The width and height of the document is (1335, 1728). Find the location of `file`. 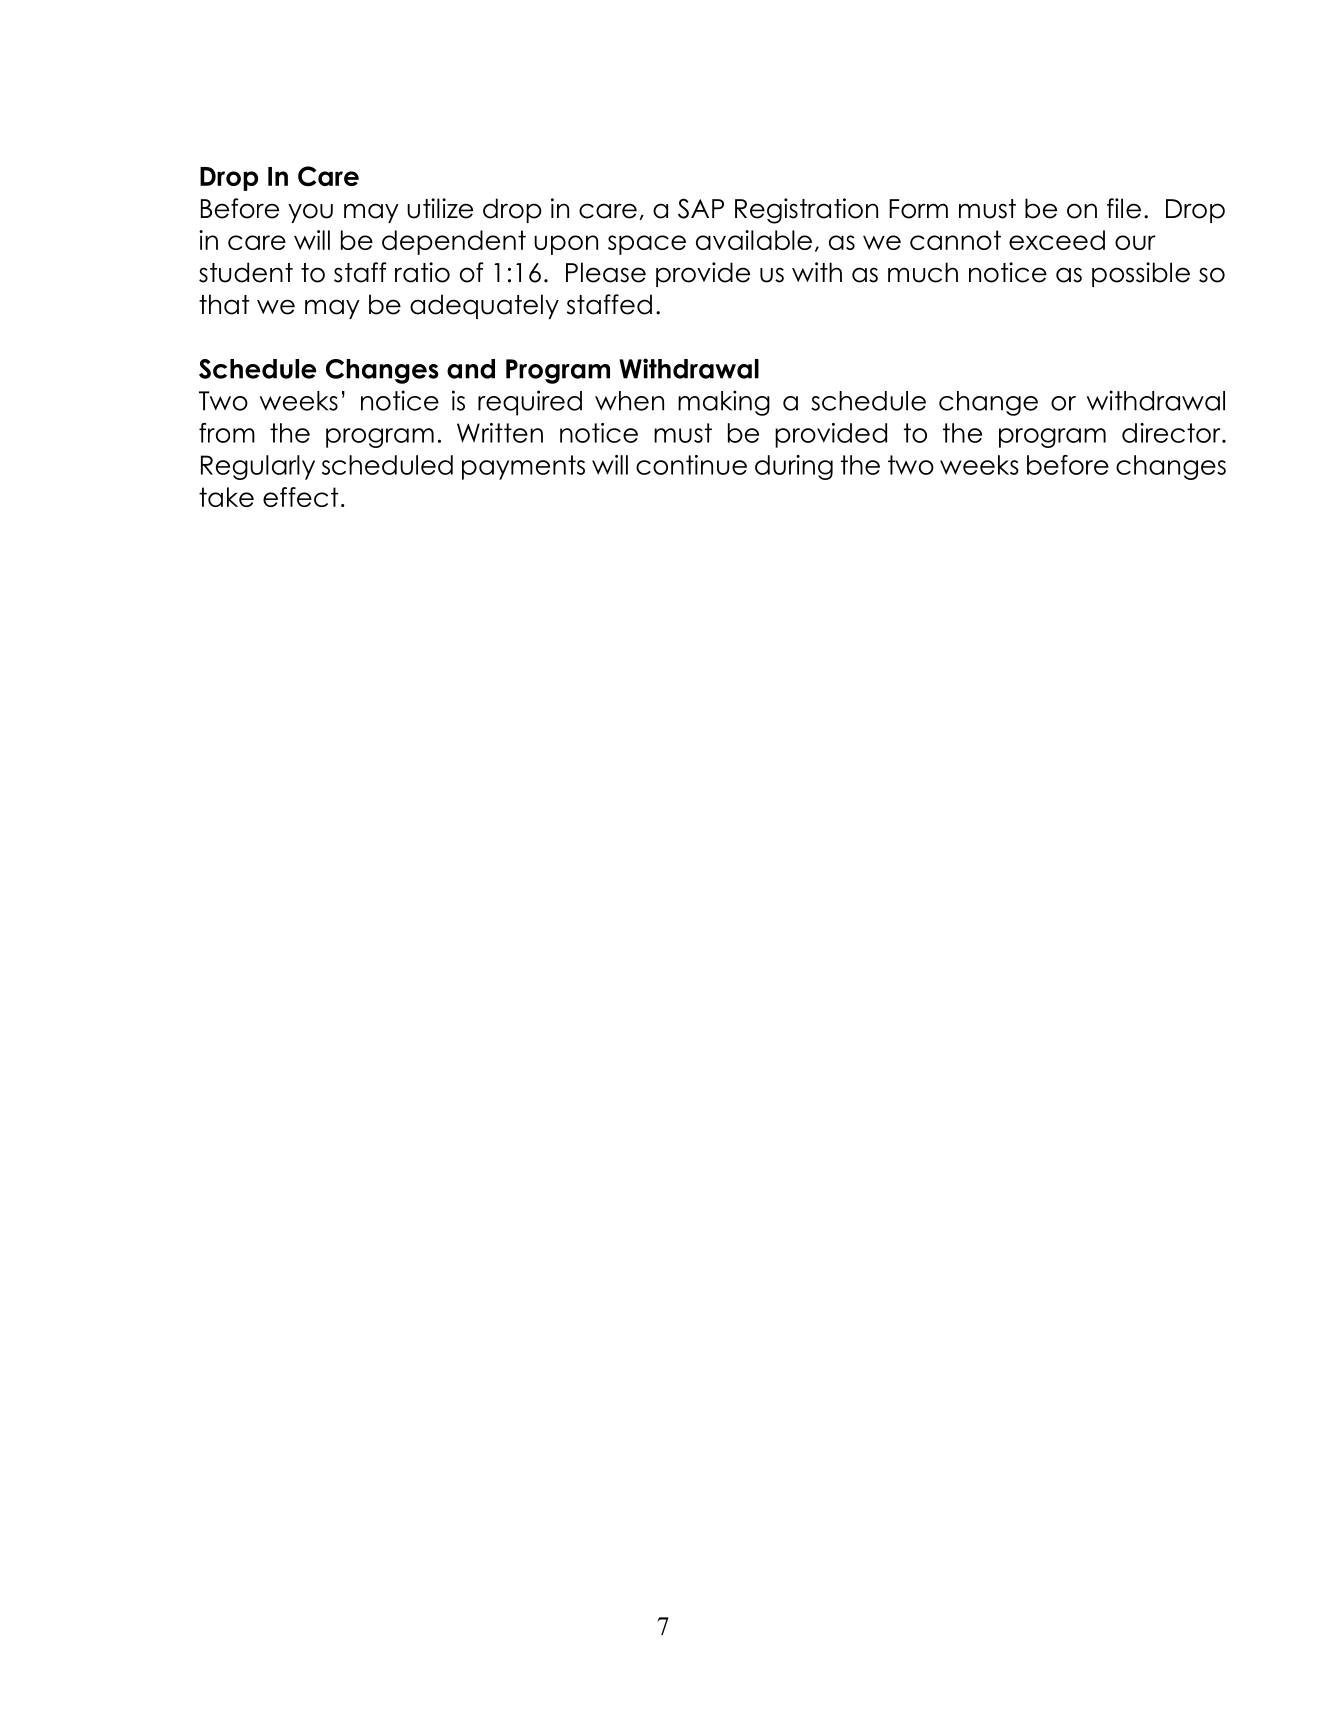

file is located at coordinates (1124, 208).
